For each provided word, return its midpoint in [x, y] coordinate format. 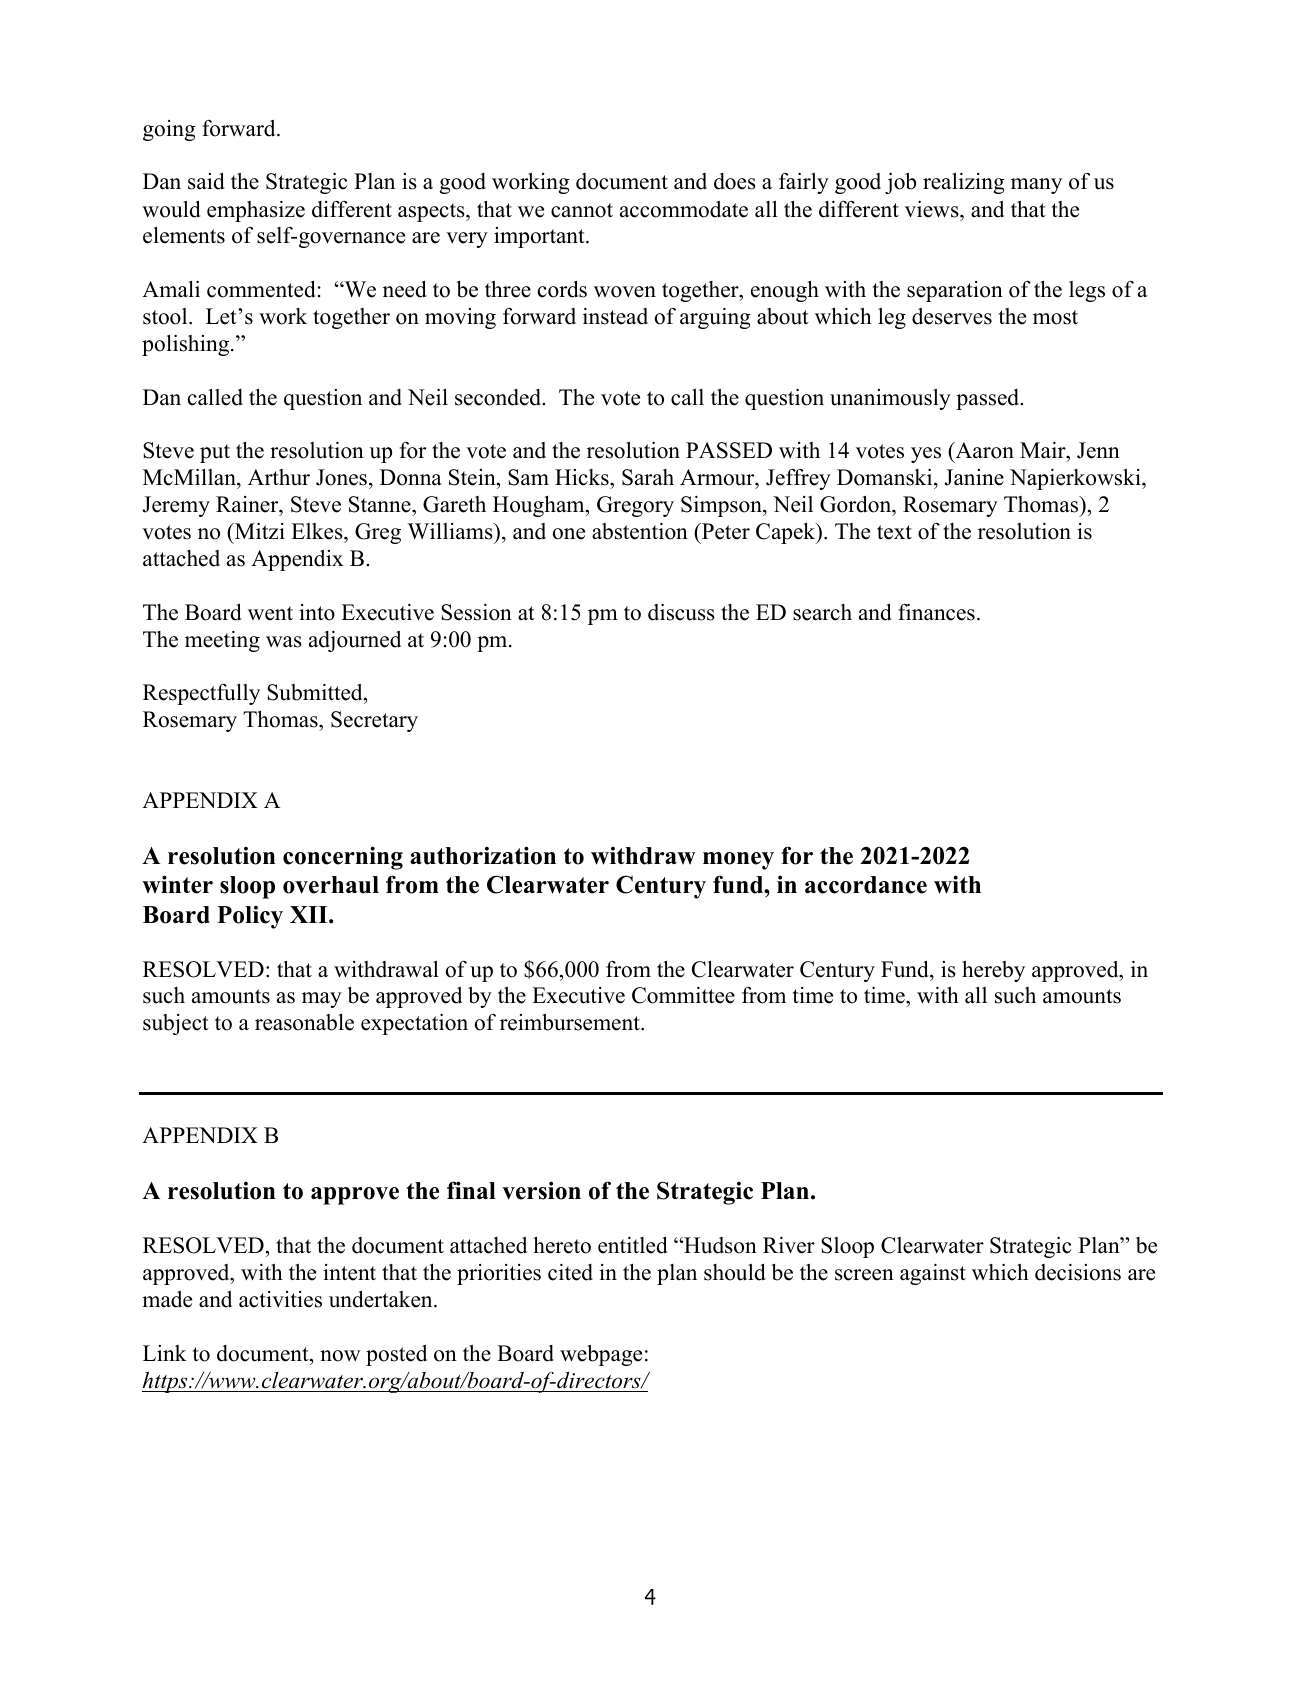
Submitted [316, 694]
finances [936, 612]
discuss [681, 612]
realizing [964, 183]
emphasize [256, 211]
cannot [582, 210]
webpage [601, 1355]
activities [280, 1299]
